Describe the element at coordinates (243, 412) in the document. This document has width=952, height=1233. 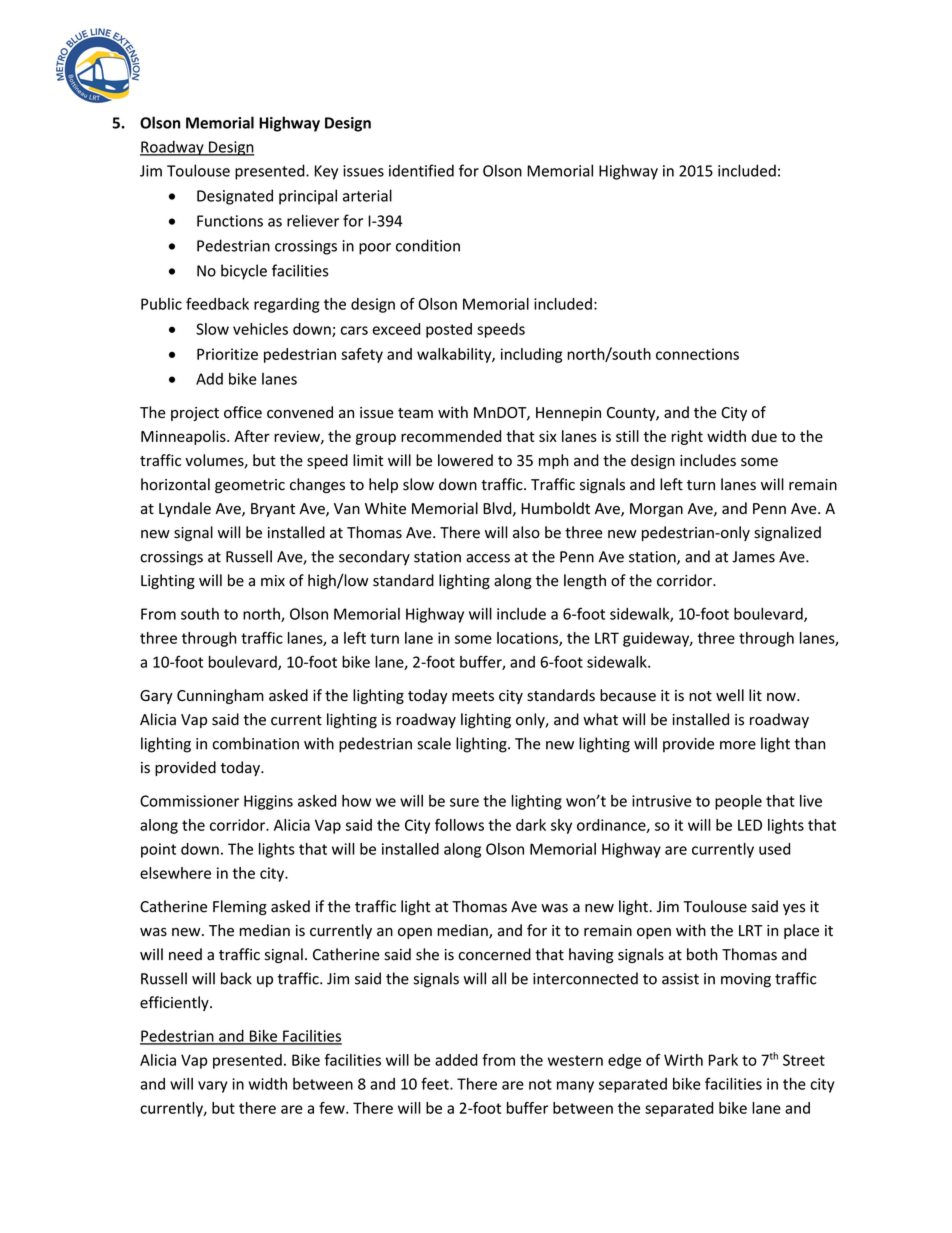
I see `office` at that location.
